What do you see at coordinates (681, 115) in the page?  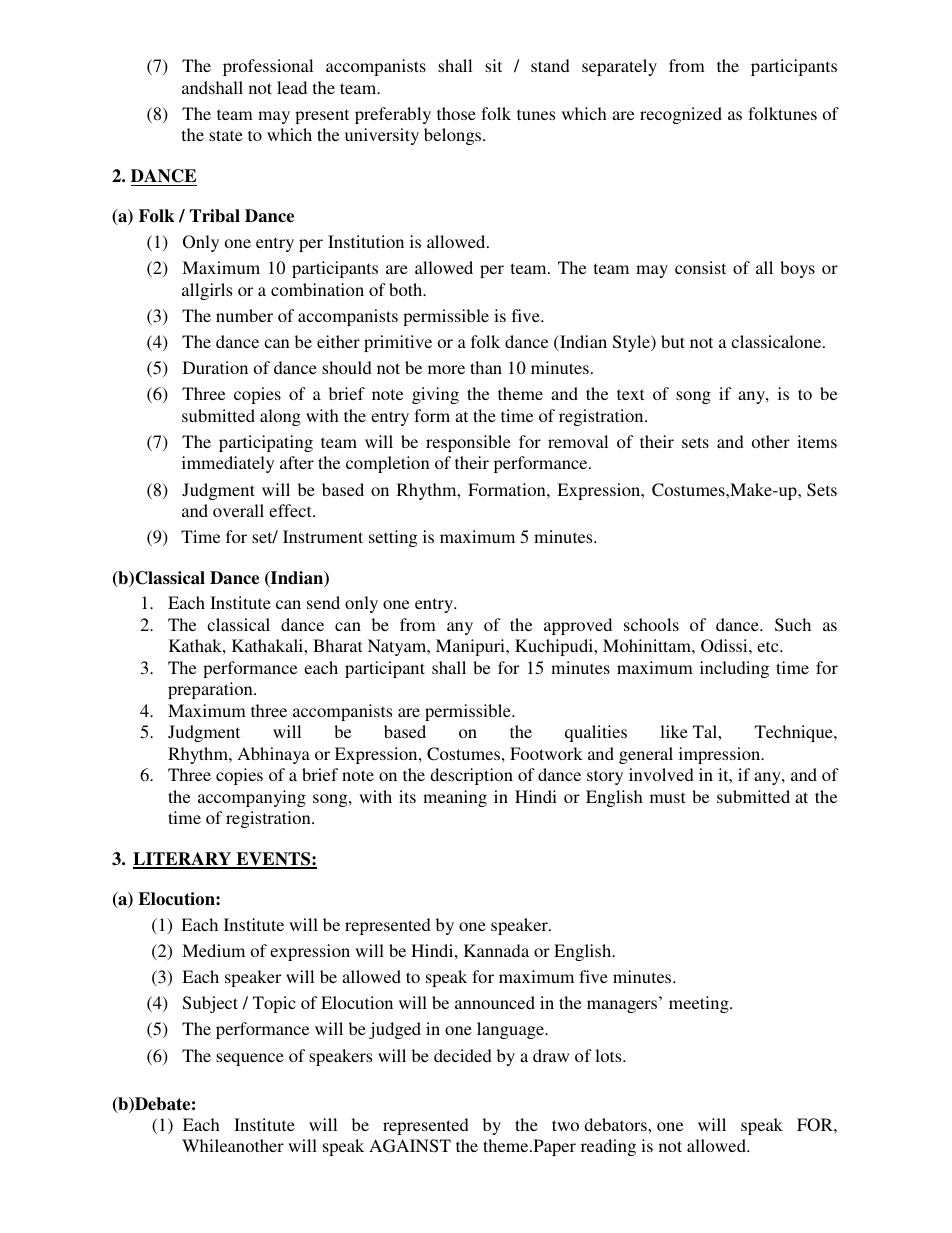 I see `recognized` at bounding box center [681, 115].
